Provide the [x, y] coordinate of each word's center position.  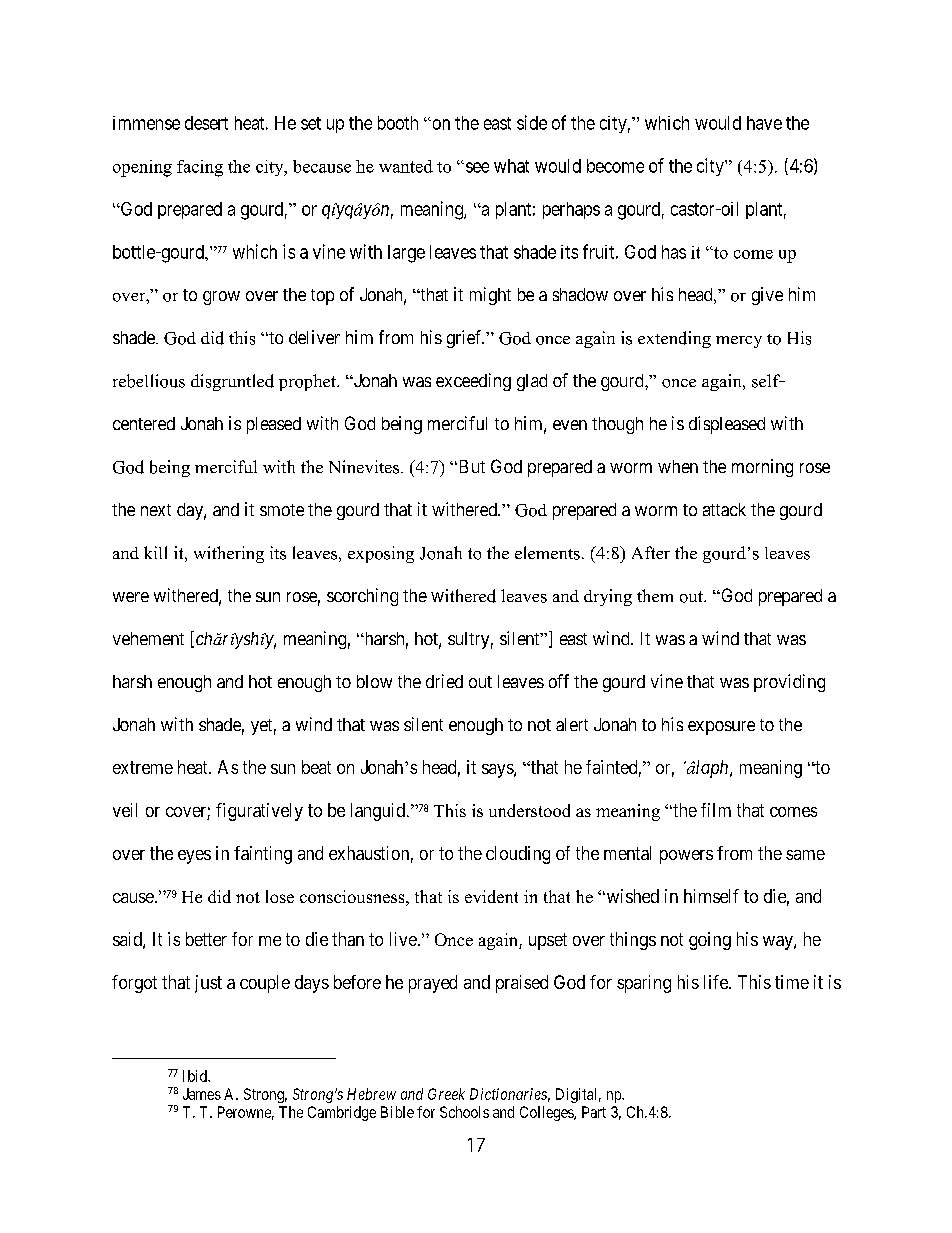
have [764, 123]
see [476, 167]
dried [444, 681]
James [202, 1094]
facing [200, 168]
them [655, 595]
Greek [446, 1094]
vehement [148, 638]
